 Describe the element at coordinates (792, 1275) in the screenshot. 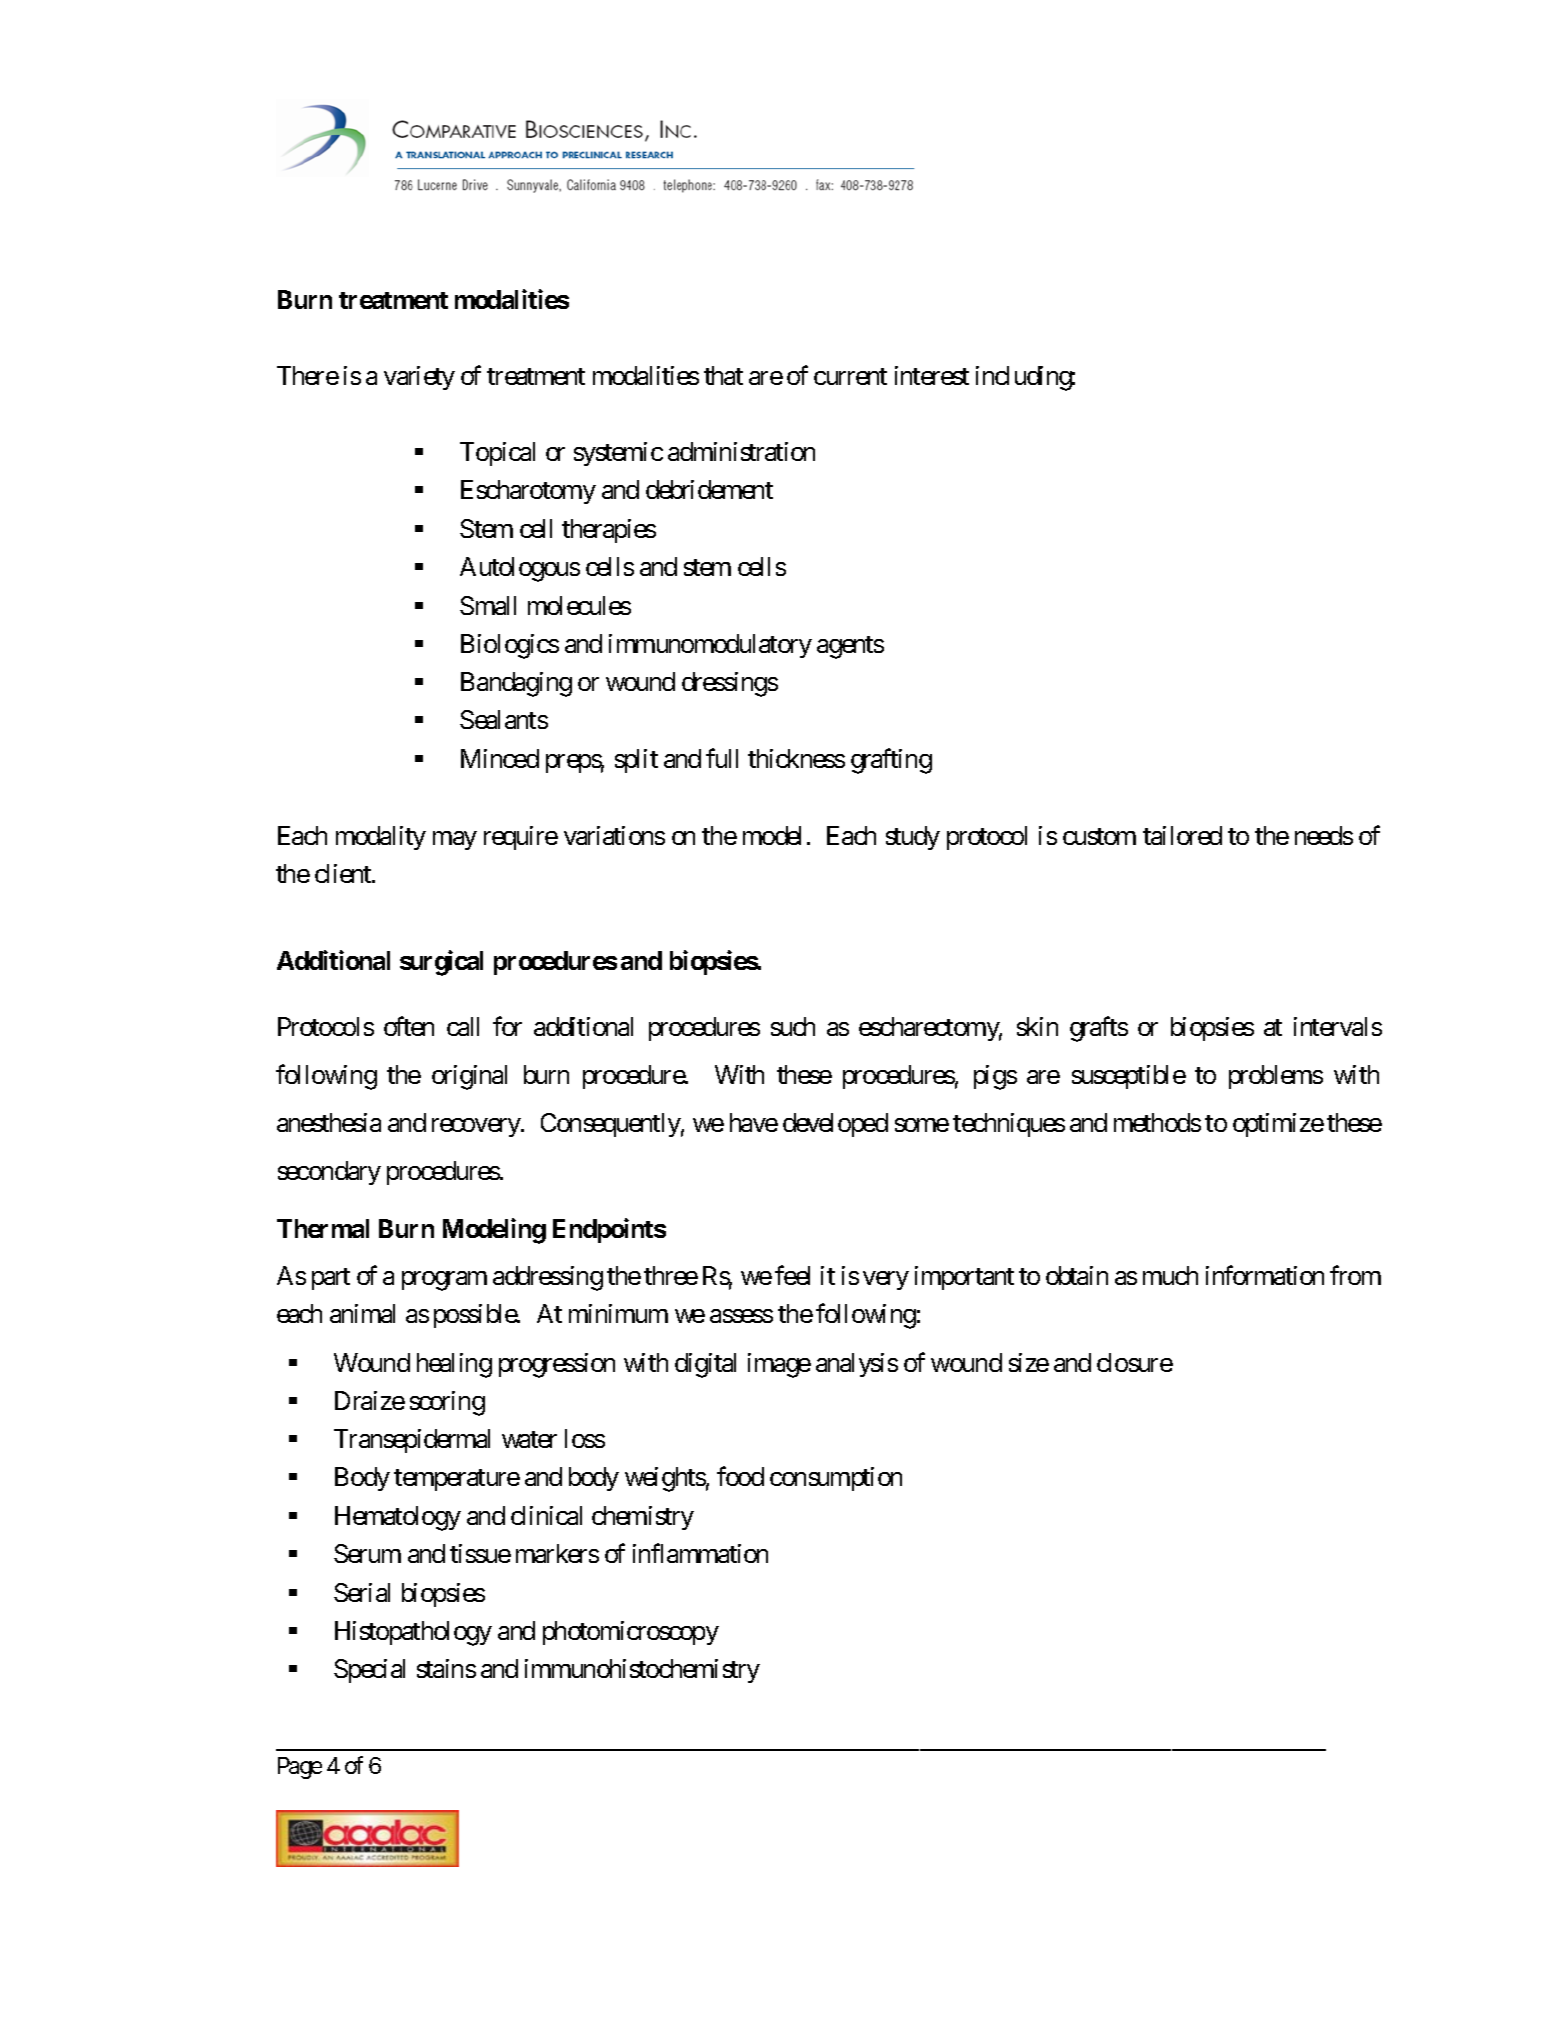

I see `feel` at that location.
